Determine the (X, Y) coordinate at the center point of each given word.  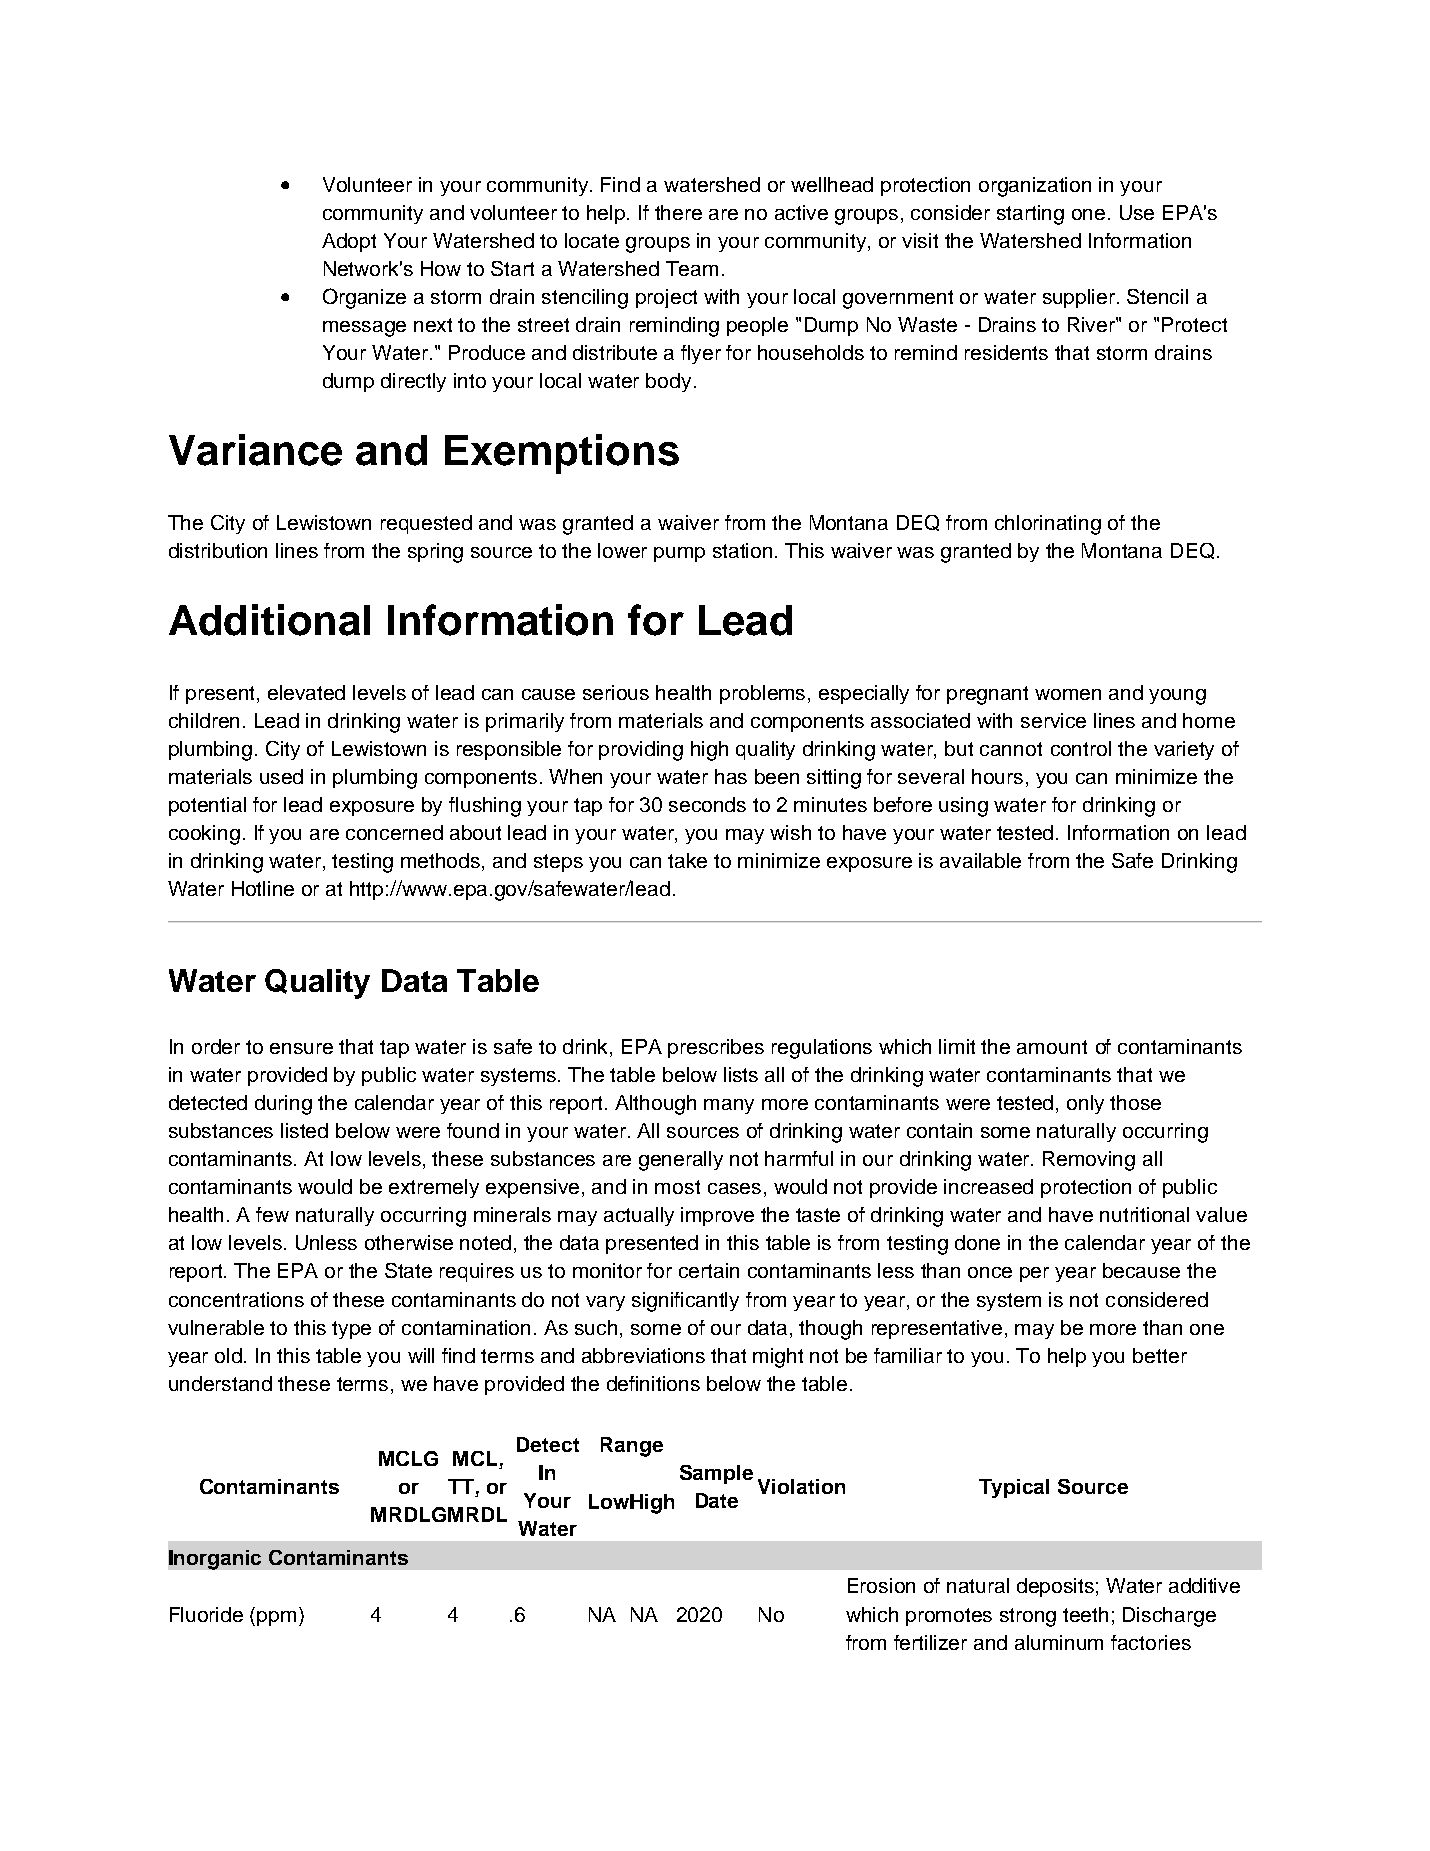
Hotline (263, 888)
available (980, 860)
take (687, 860)
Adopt (349, 242)
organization (1035, 187)
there (678, 212)
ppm (276, 1618)
